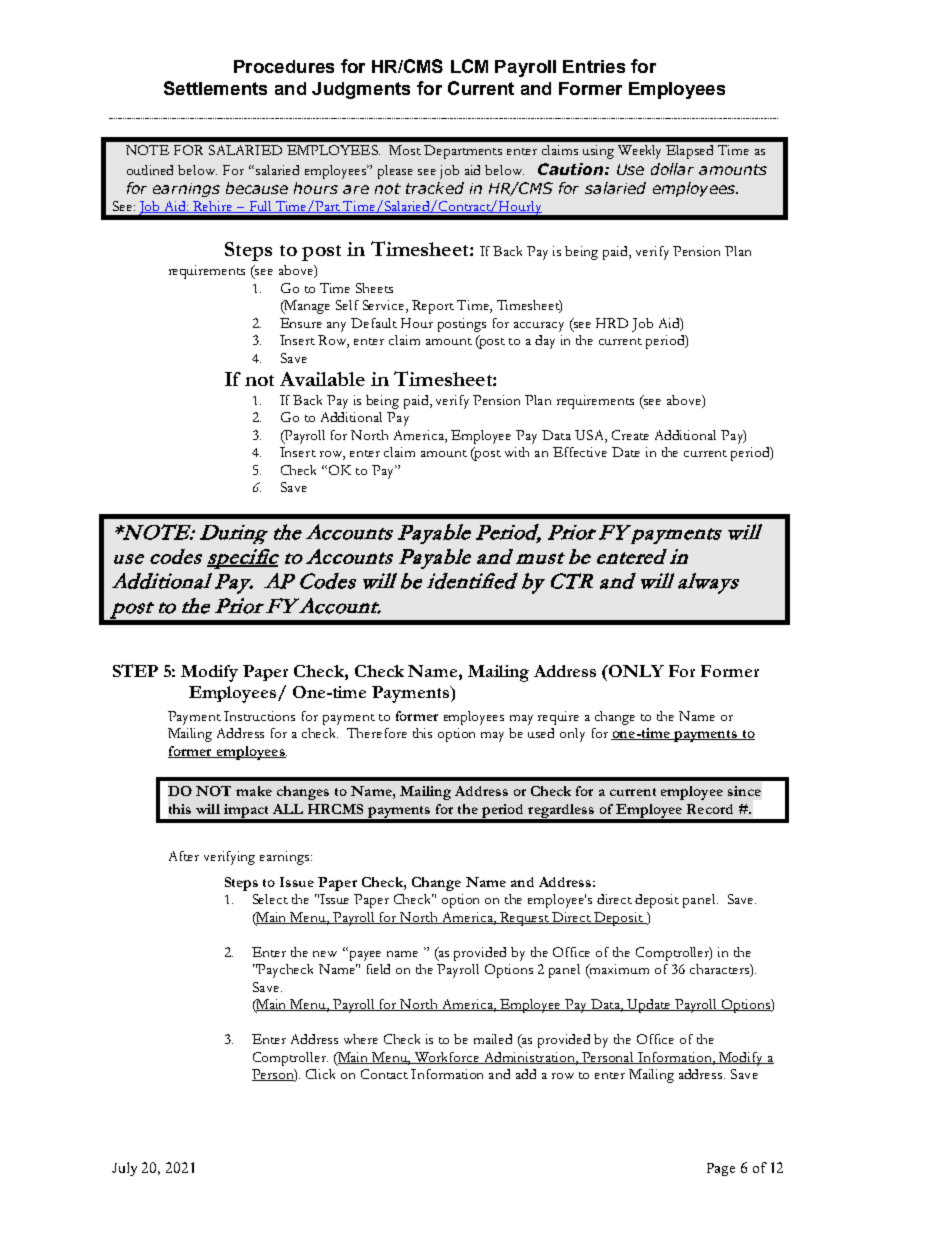 Image resolution: width=952 pixels, height=1233 pixels. What do you see at coordinates (215, 88) in the screenshot?
I see `Settlements` at bounding box center [215, 88].
